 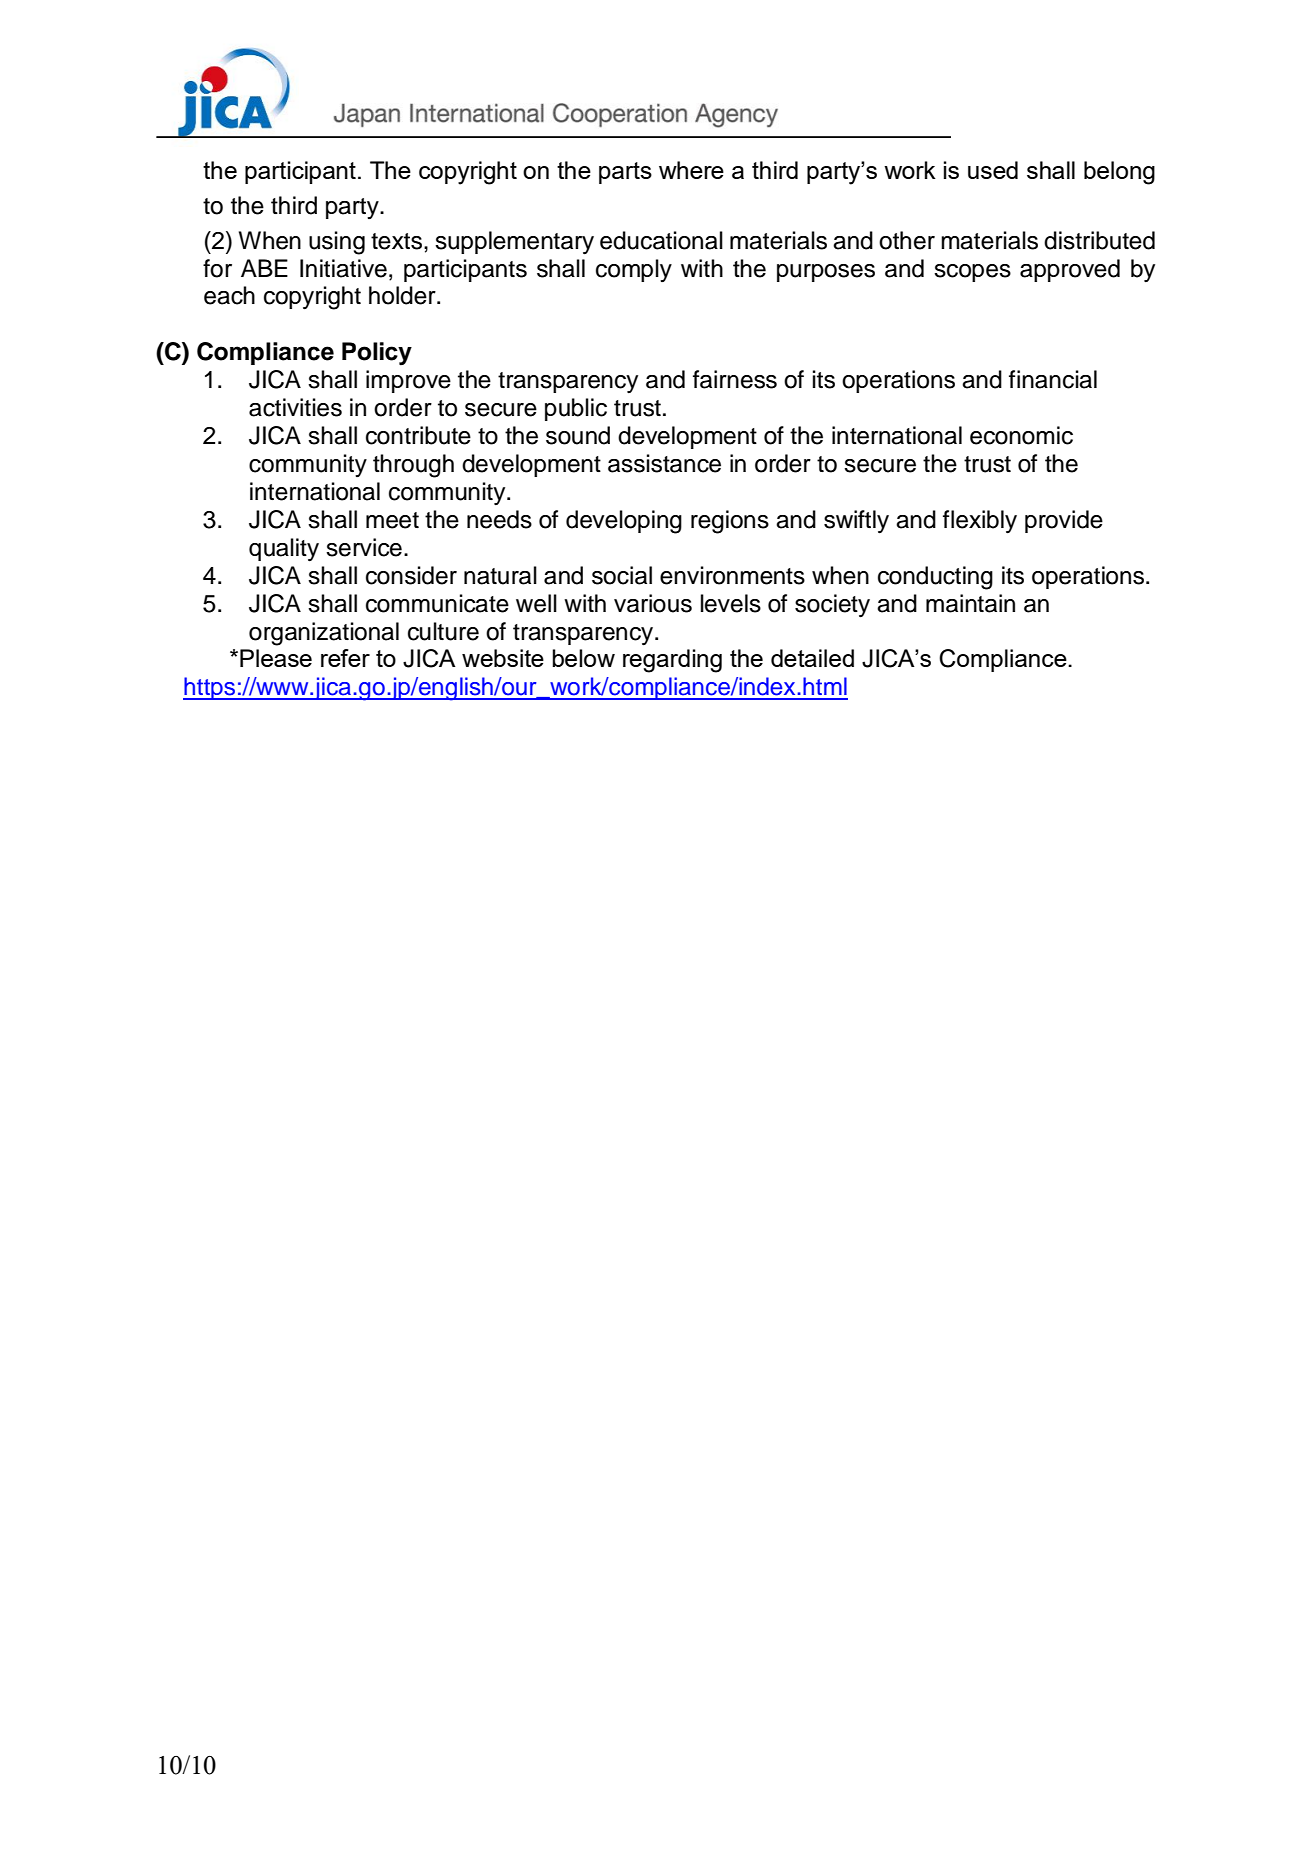 What do you see at coordinates (664, 463) in the page?
I see `assistance` at bounding box center [664, 463].
